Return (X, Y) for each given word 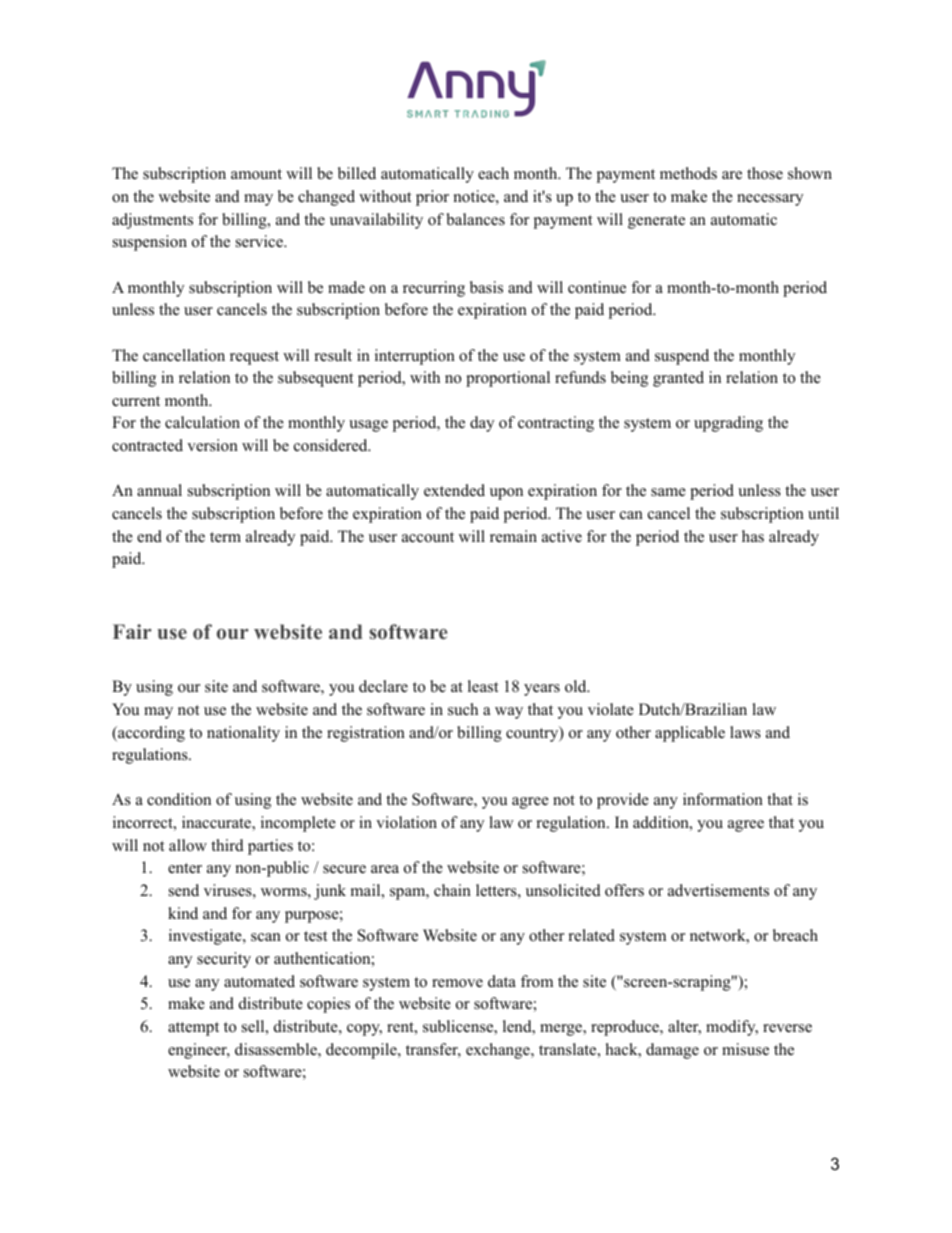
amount (256, 174)
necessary (770, 200)
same (668, 492)
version (212, 445)
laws (745, 732)
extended (454, 490)
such (463, 709)
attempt (193, 1029)
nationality (243, 734)
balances (475, 219)
